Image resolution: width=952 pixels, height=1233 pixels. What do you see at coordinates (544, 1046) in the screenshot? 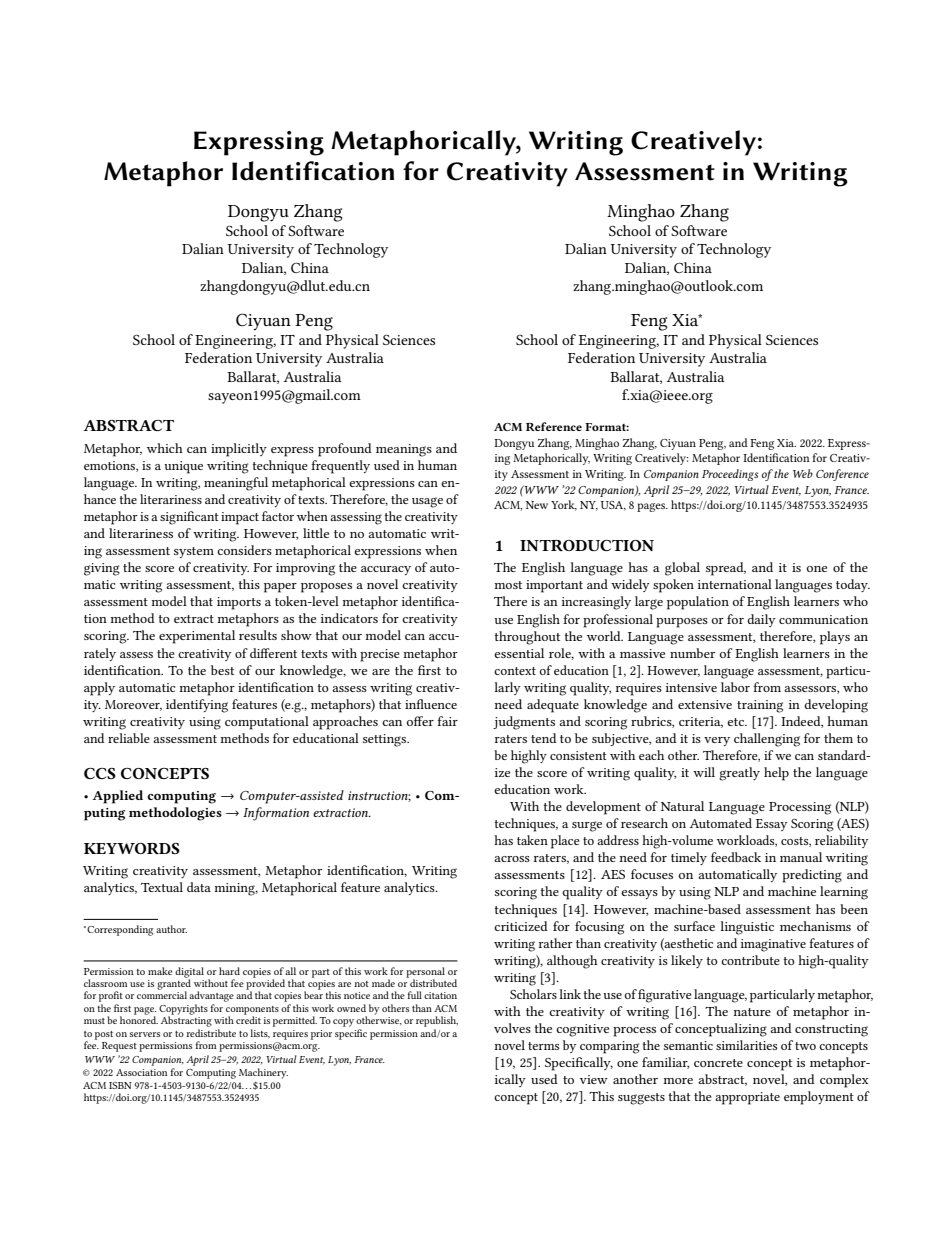
I see `terms` at bounding box center [544, 1046].
